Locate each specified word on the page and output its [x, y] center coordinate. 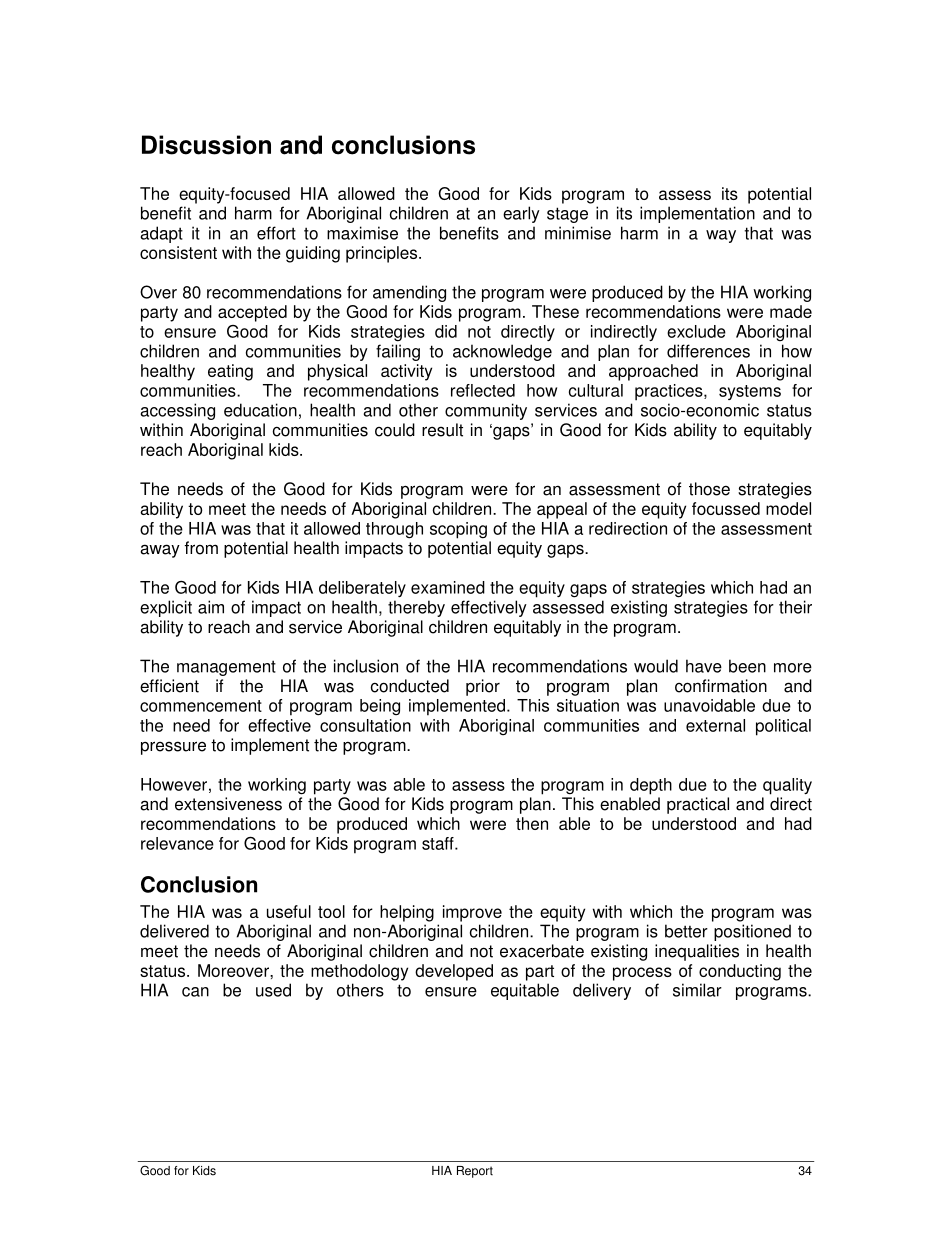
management [226, 668]
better [686, 931]
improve [472, 913]
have [704, 666]
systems [750, 392]
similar [697, 990]
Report [475, 1172]
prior [483, 687]
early [521, 214]
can [195, 992]
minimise [578, 233]
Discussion [206, 145]
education [260, 410]
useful [289, 911]
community [486, 411]
